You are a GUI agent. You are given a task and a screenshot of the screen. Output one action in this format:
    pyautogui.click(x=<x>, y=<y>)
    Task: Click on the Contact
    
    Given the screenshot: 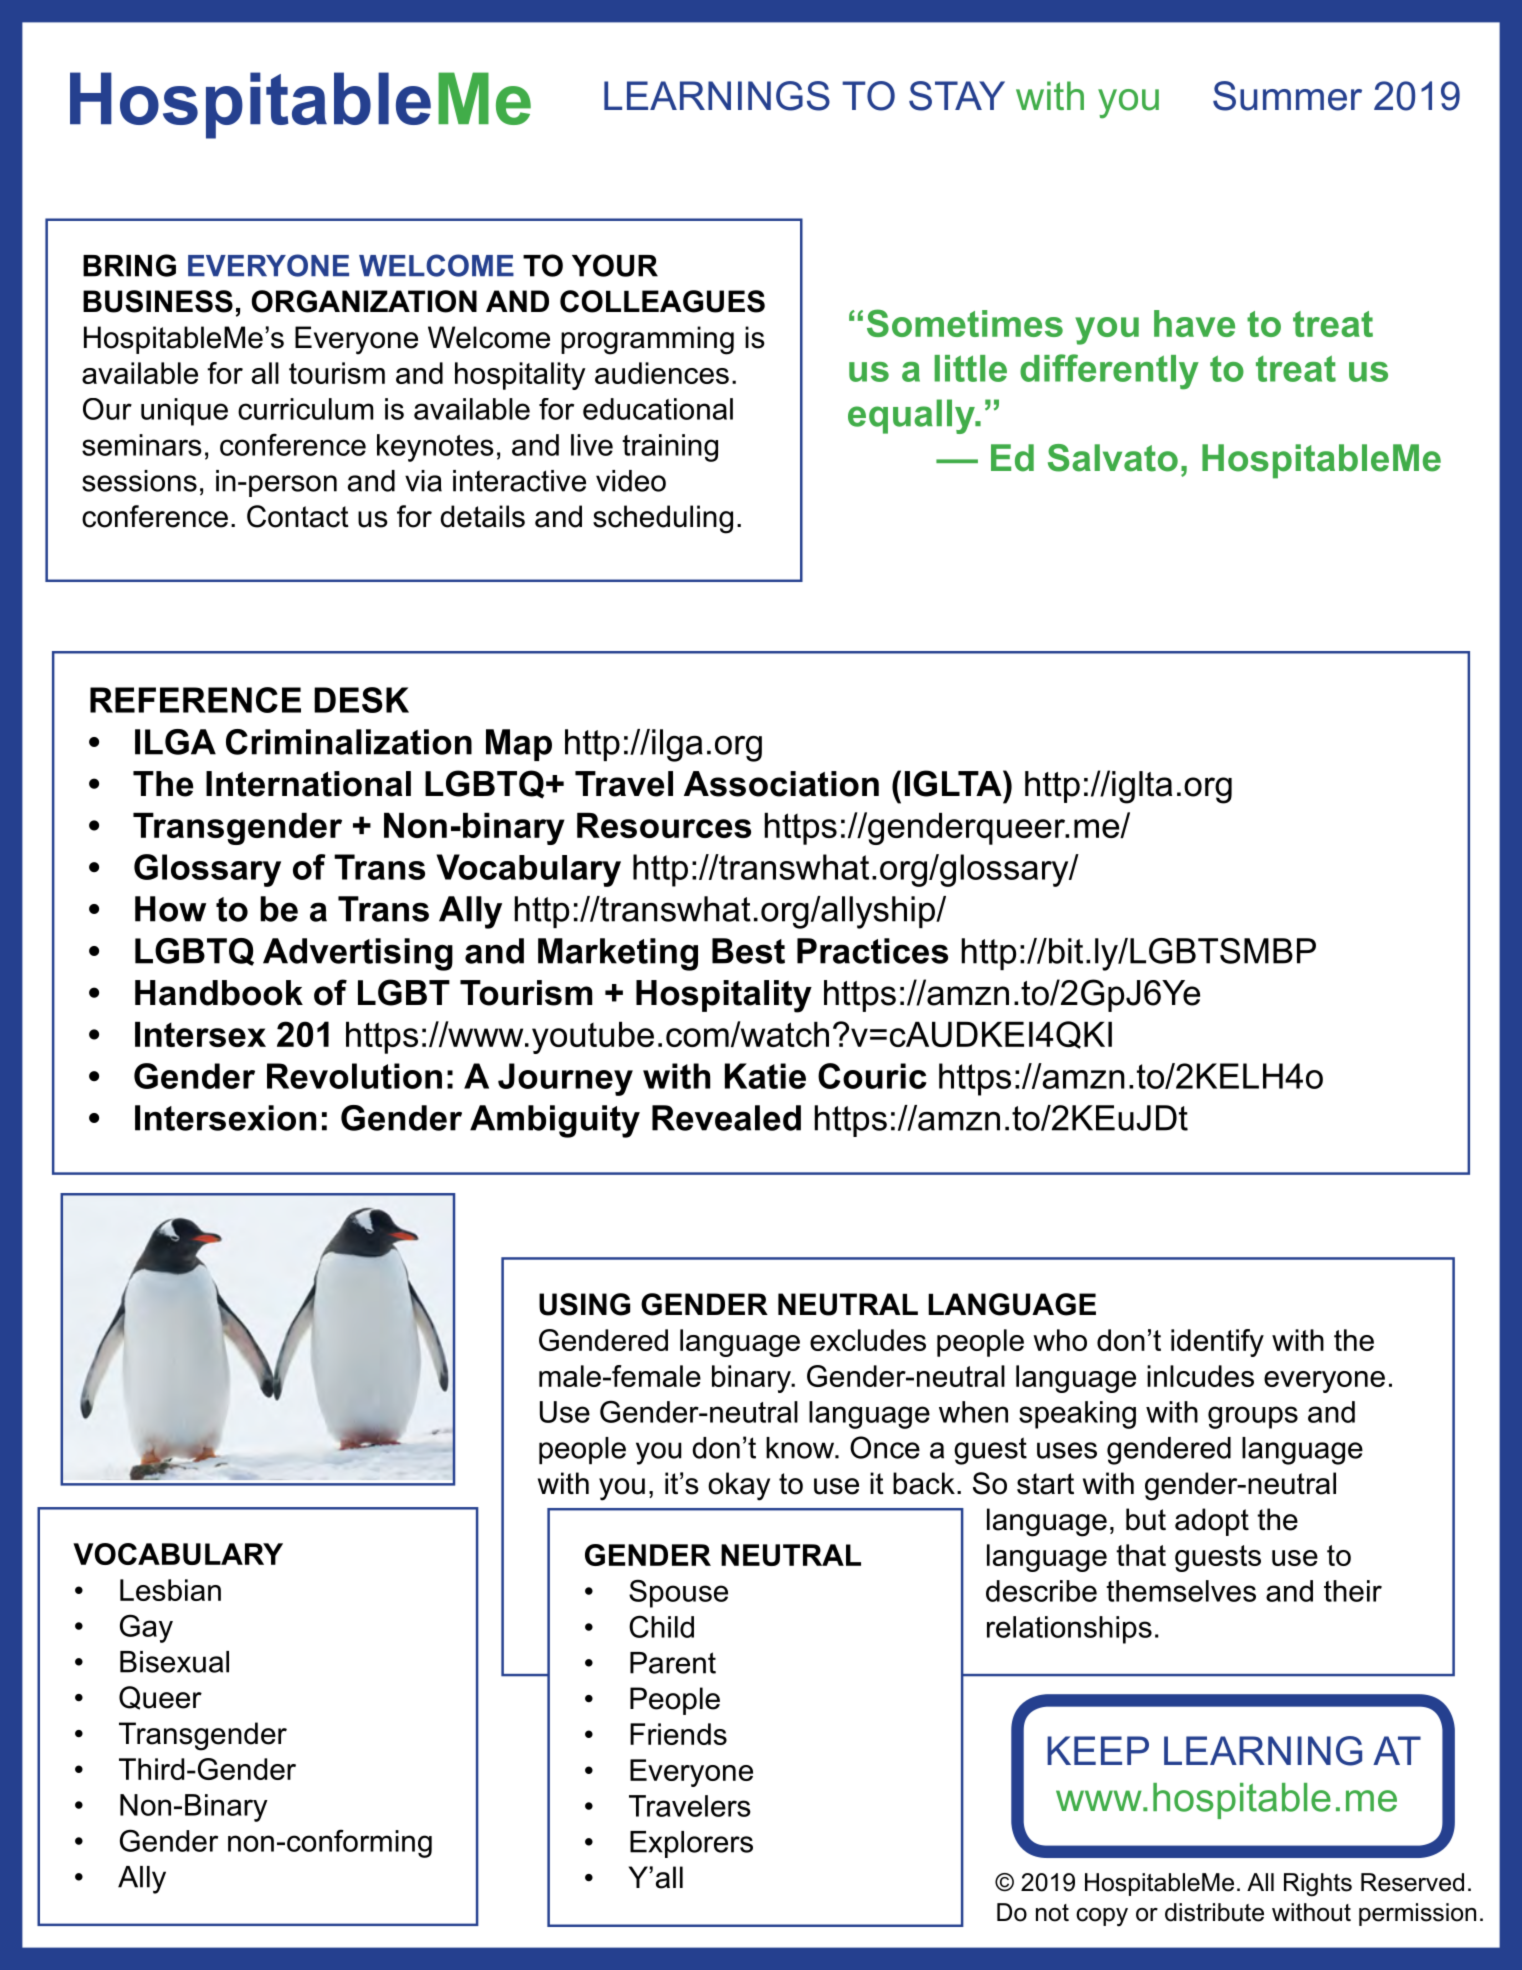 What is the action you would take?
    pyautogui.click(x=298, y=516)
